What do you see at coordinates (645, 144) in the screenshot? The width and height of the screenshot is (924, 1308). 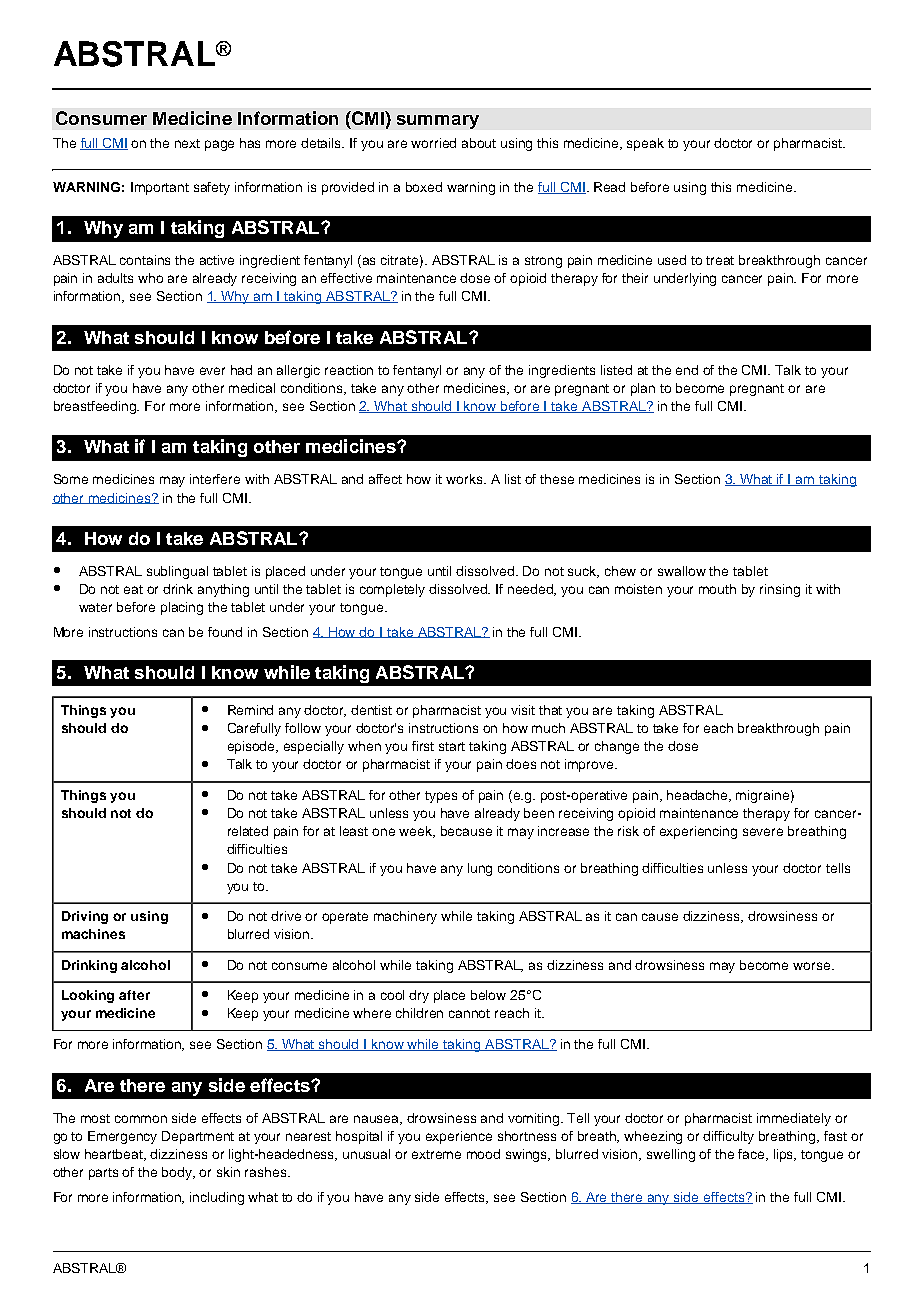 I see `speak` at bounding box center [645, 144].
